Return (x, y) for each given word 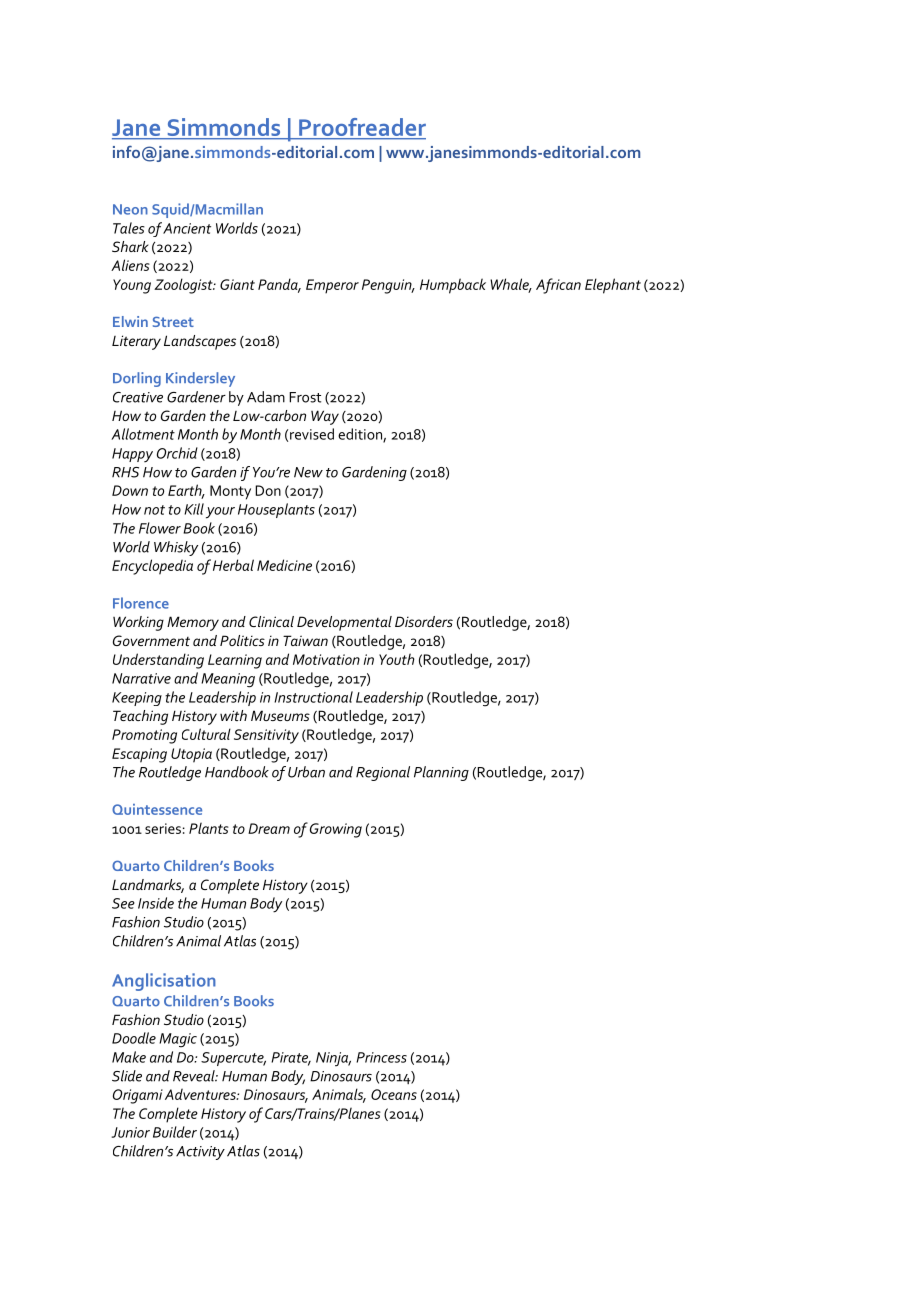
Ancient (187, 228)
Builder (175, 1132)
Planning (441, 773)
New (308, 472)
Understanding (158, 661)
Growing (336, 830)
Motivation (326, 659)
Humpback (453, 286)
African (558, 286)
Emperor (332, 286)
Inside (156, 903)
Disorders (424, 621)
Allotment (143, 434)
